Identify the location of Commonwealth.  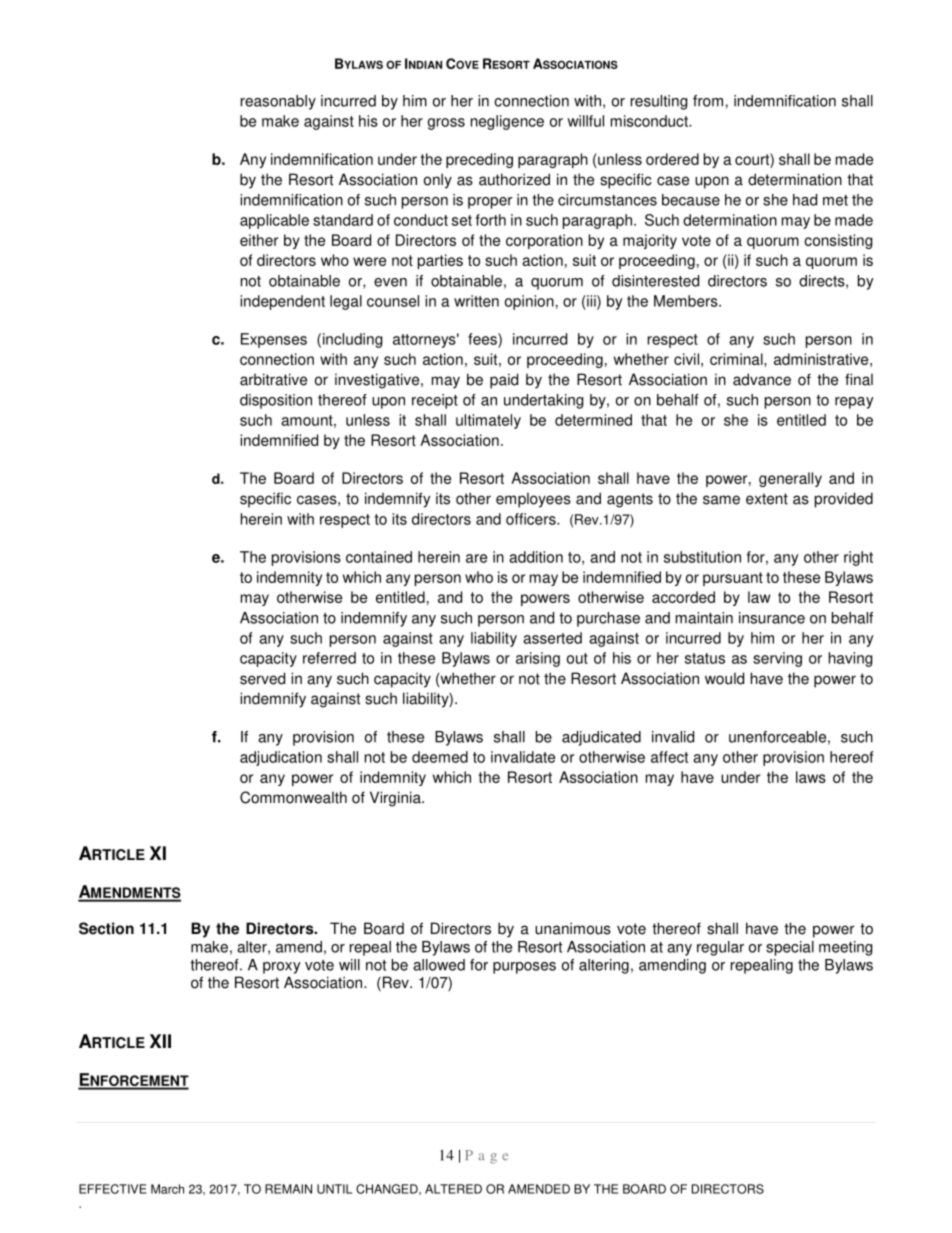
(293, 797).
